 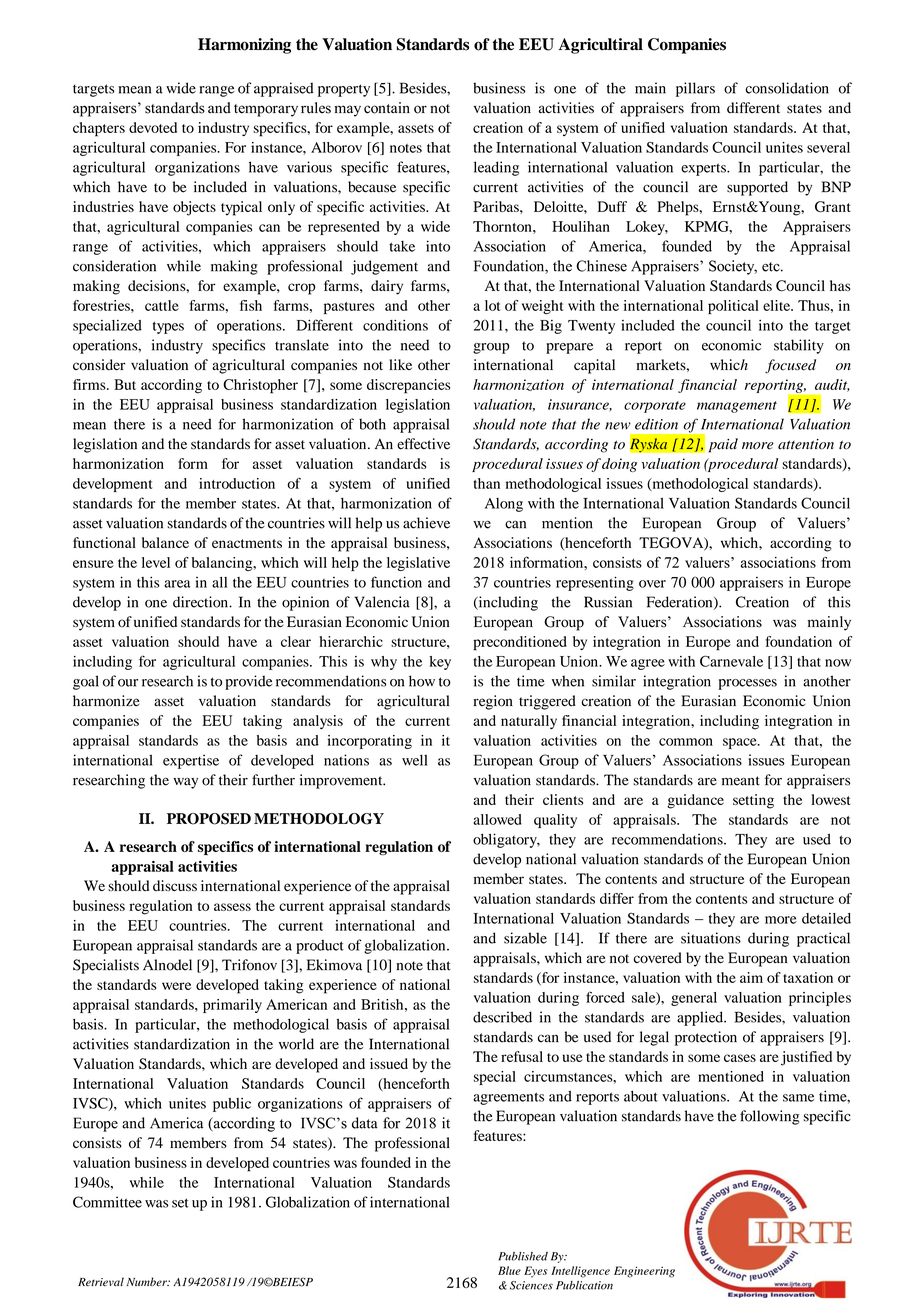 I want to click on processes, so click(x=747, y=684).
